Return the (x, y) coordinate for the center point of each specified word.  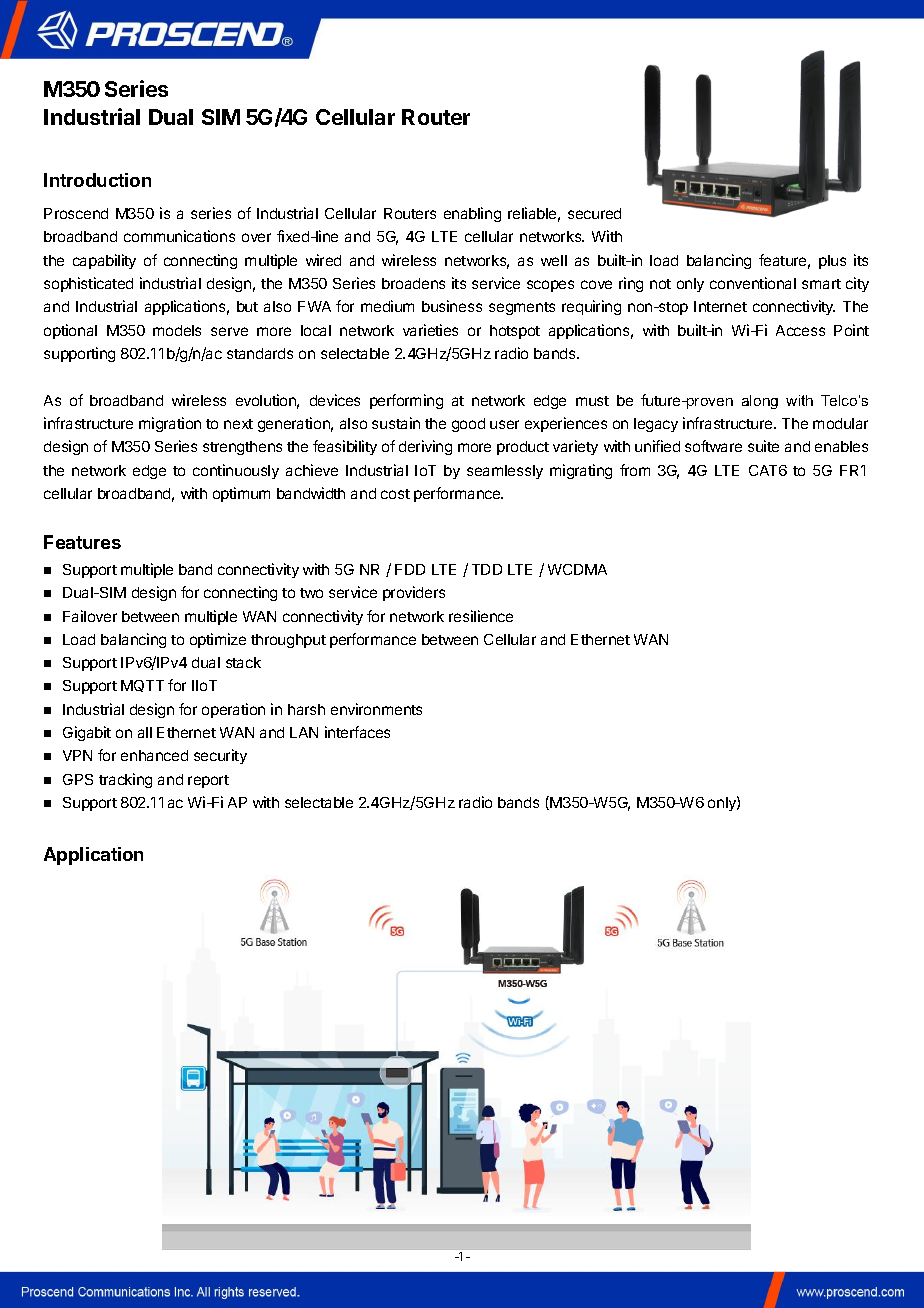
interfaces (357, 732)
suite (763, 446)
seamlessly (505, 472)
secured (594, 213)
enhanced (154, 755)
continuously (236, 471)
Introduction (97, 180)
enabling (472, 214)
